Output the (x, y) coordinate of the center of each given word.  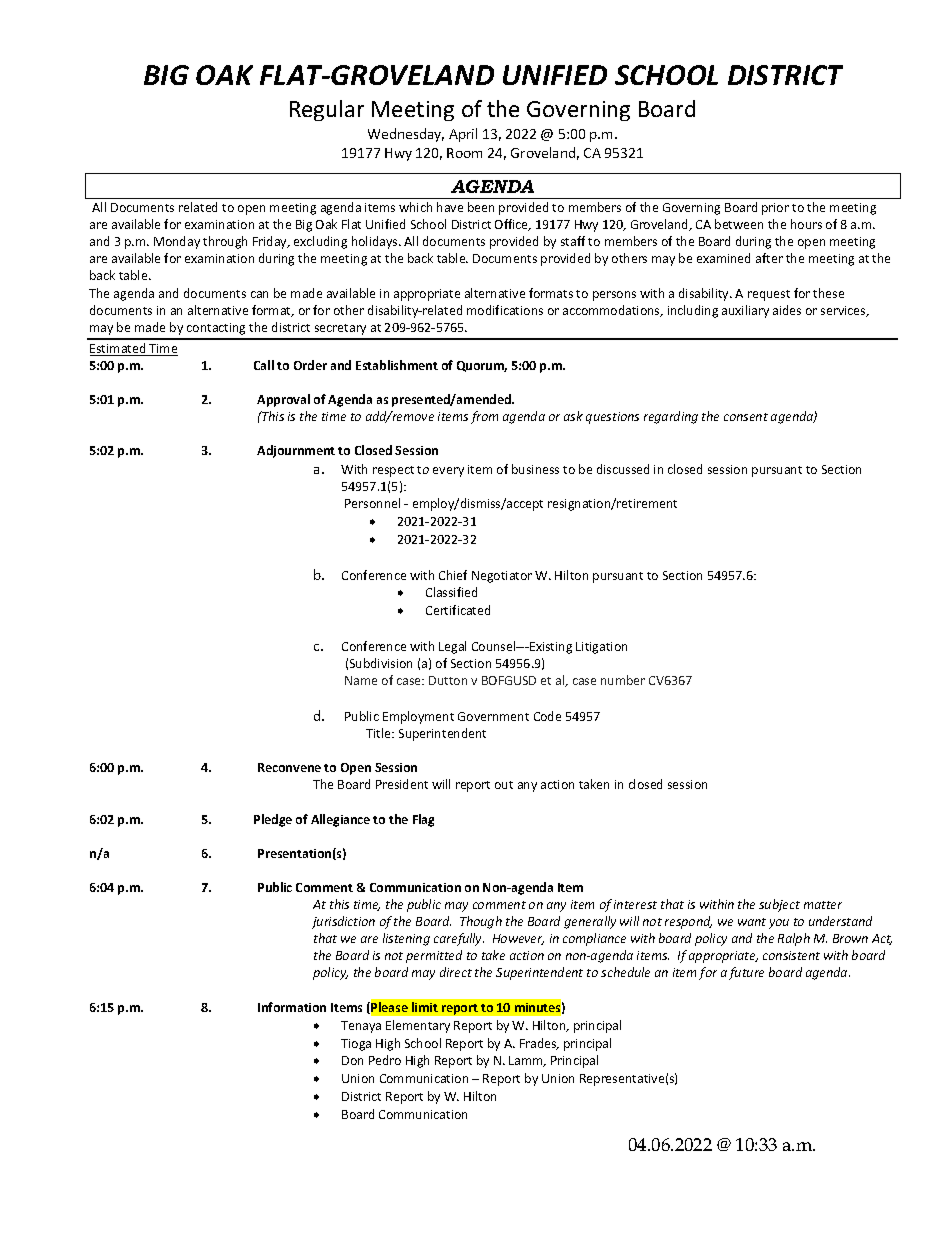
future (746, 973)
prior (775, 209)
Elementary (418, 1026)
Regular (327, 110)
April (463, 135)
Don (352, 1060)
